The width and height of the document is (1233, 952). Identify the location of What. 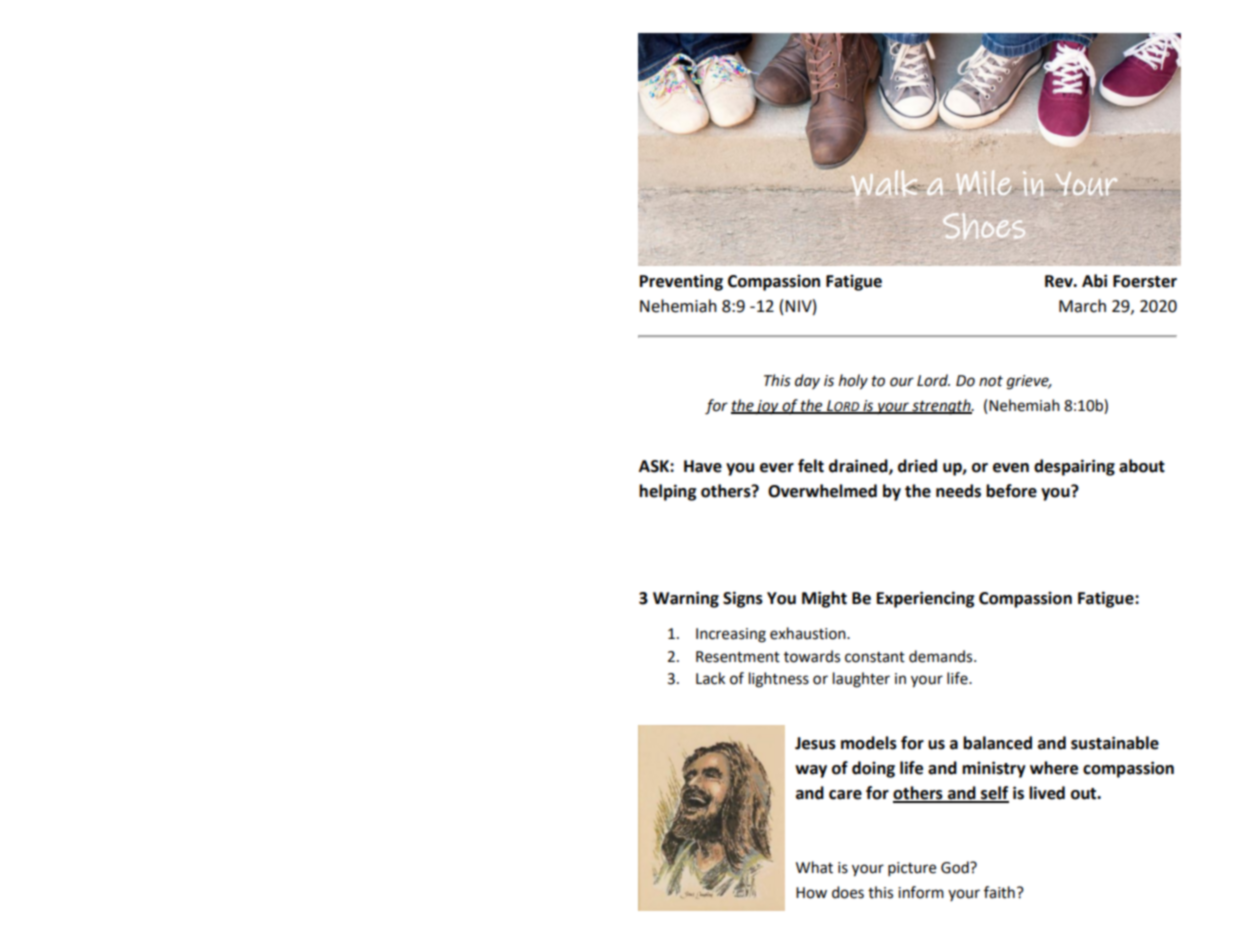
(814, 867).
